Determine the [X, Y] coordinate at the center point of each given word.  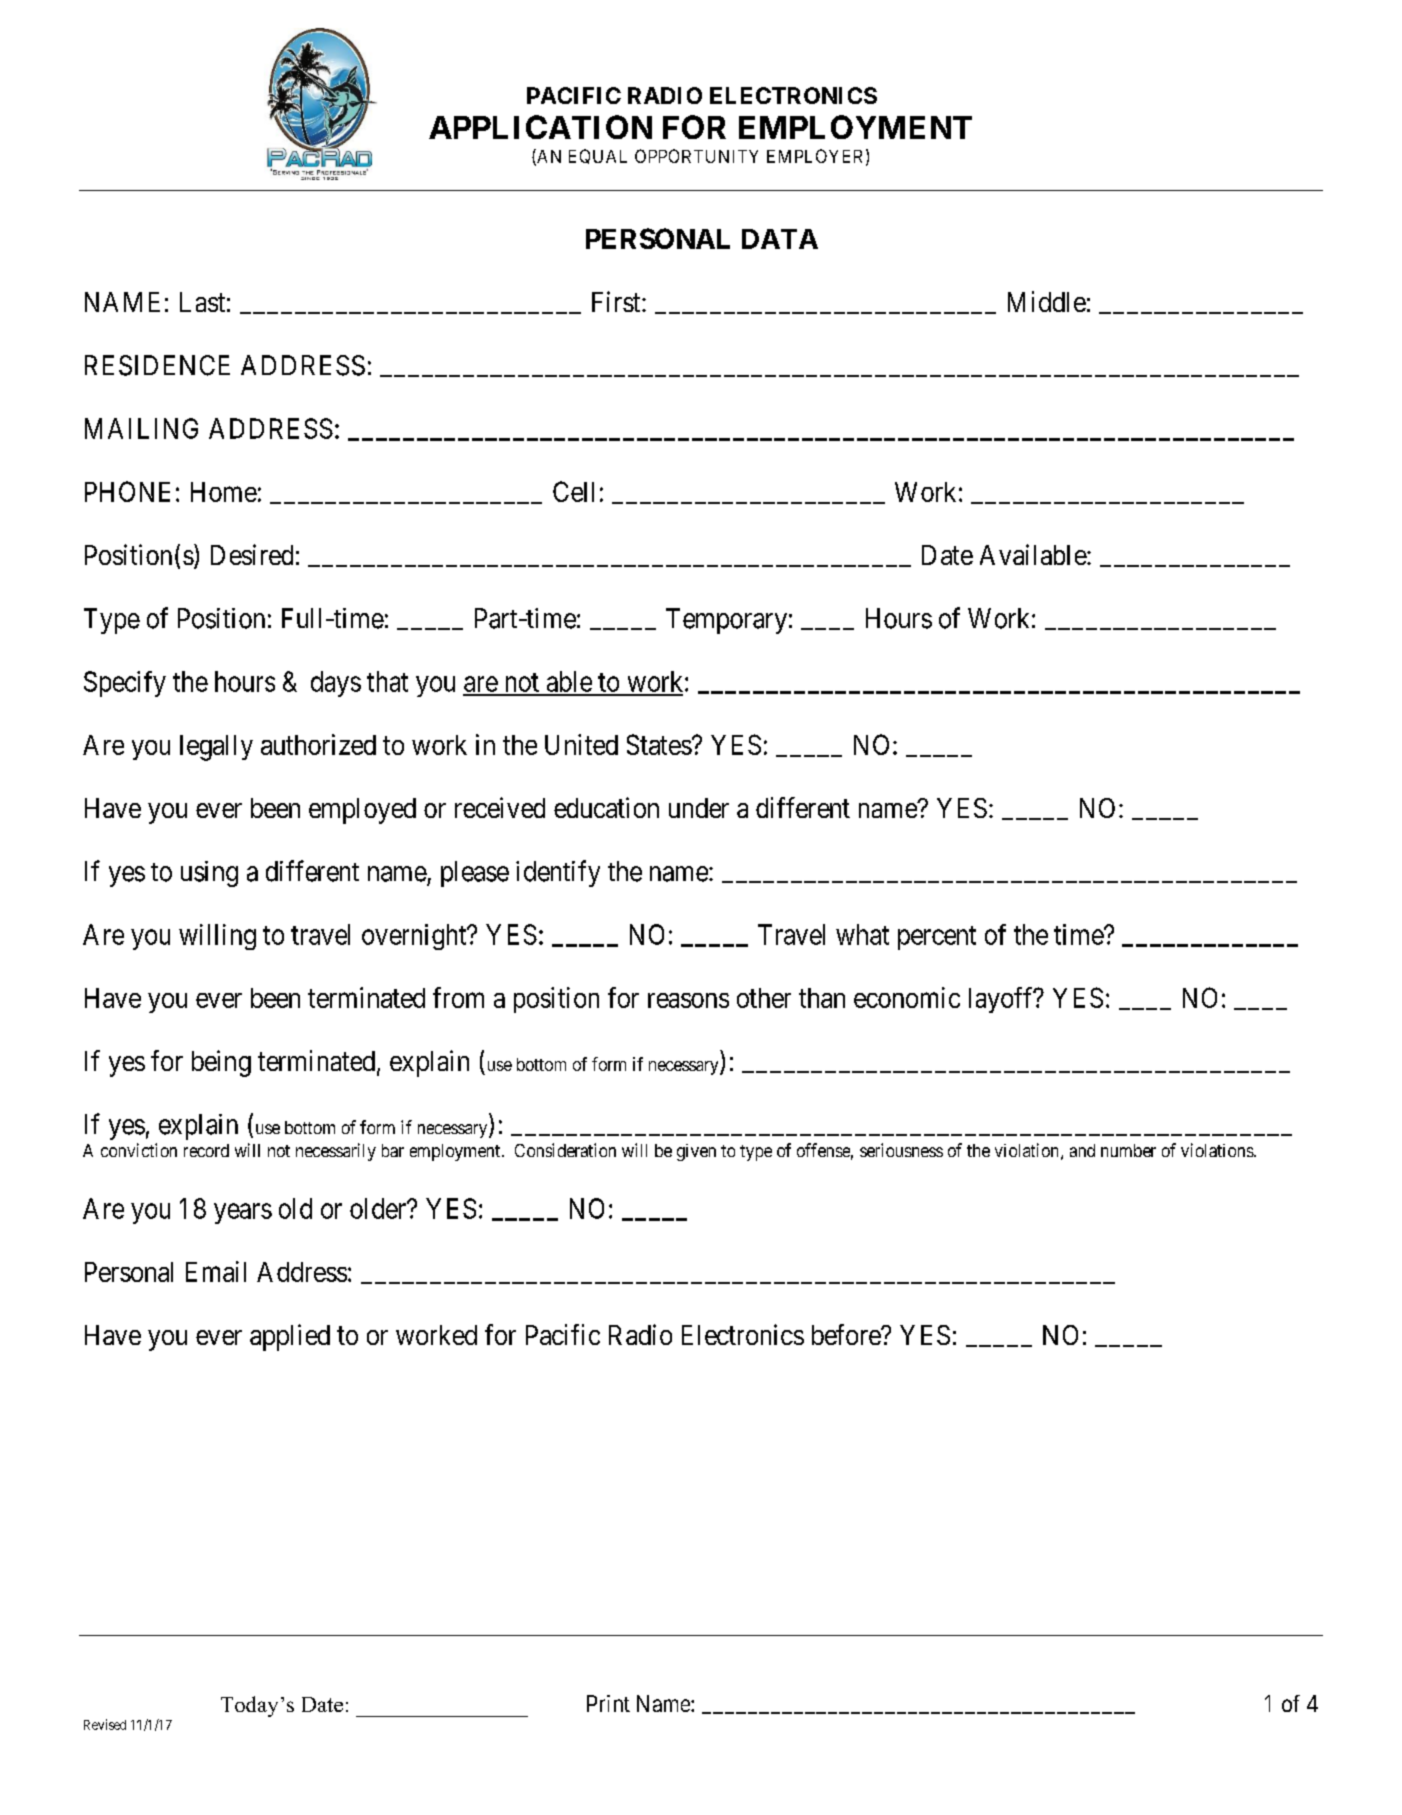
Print [608, 1703]
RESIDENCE [157, 365]
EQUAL [598, 156]
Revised [105, 1724]
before [847, 1334]
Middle [1047, 301]
